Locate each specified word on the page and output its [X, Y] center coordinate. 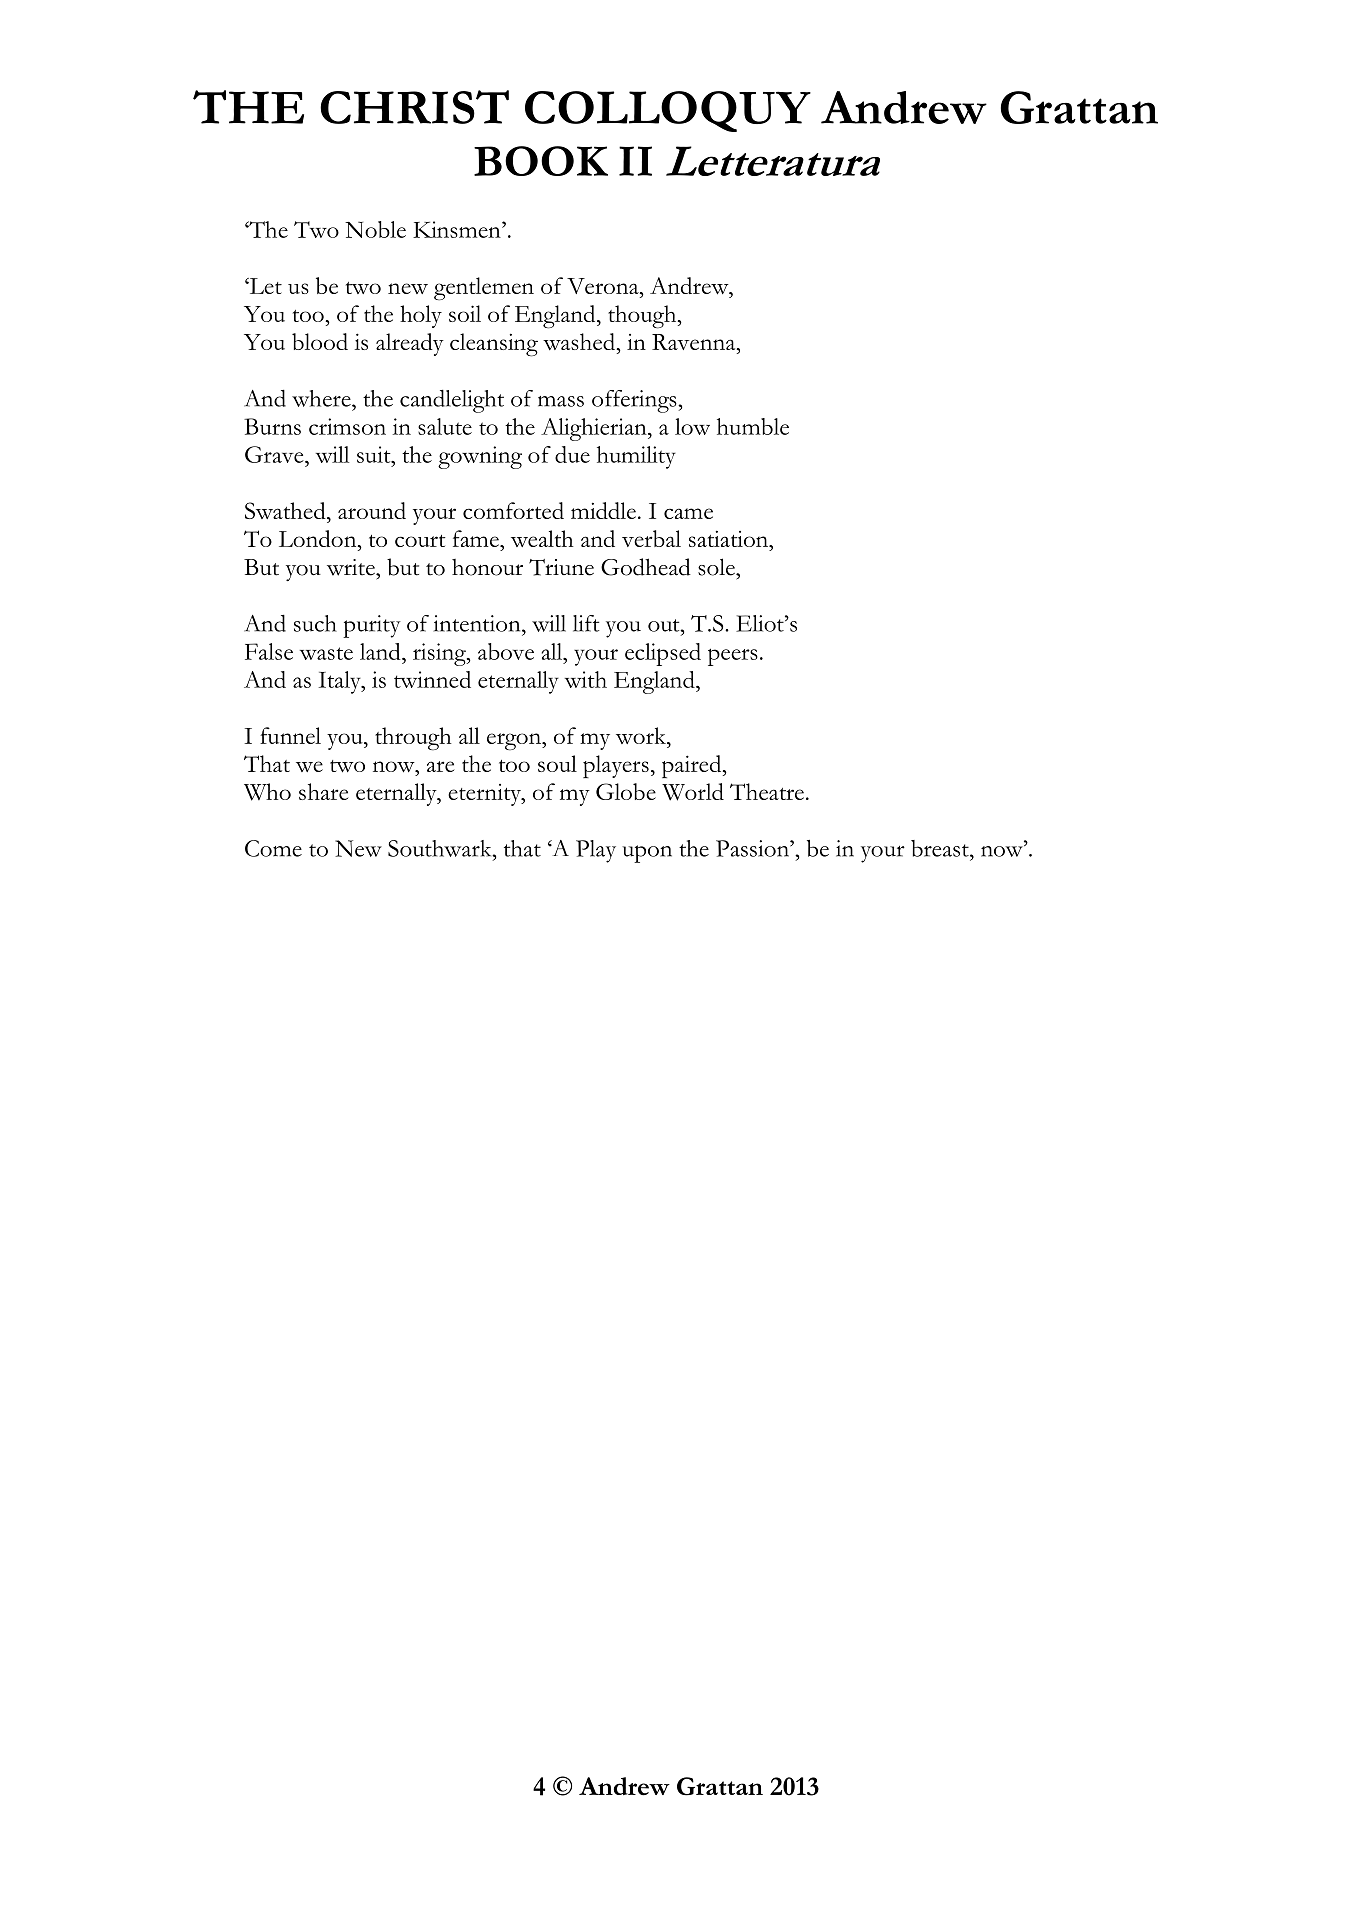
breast [941, 848]
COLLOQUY [668, 111]
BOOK [541, 161]
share [324, 791]
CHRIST [414, 107]
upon [647, 854]
